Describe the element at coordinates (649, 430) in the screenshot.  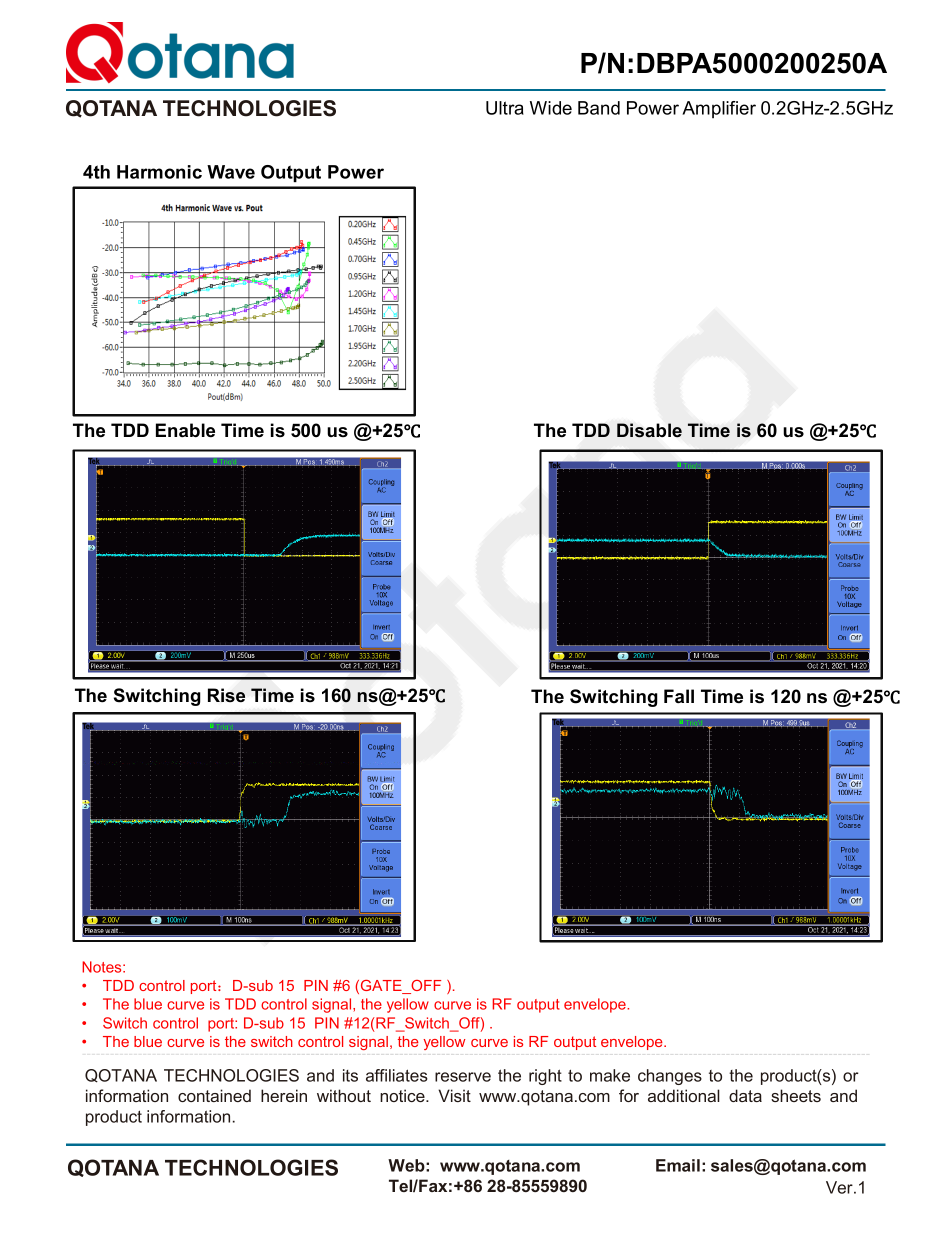
I see `Disable` at that location.
